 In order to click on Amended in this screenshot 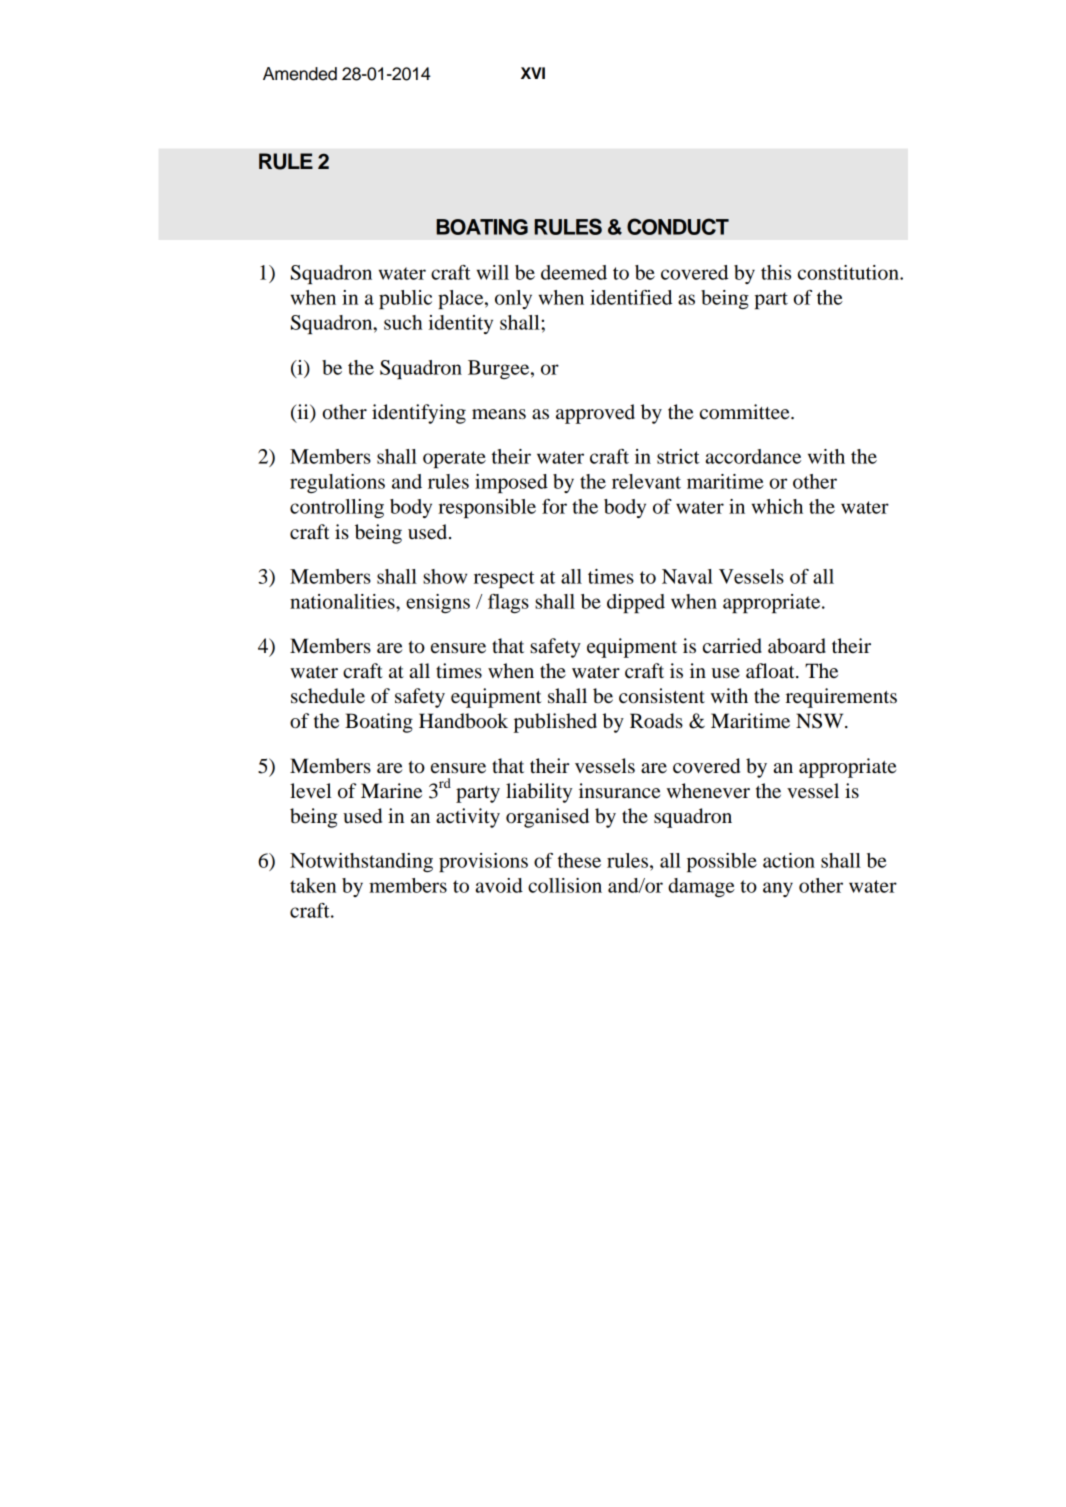, I will do `click(300, 74)`.
